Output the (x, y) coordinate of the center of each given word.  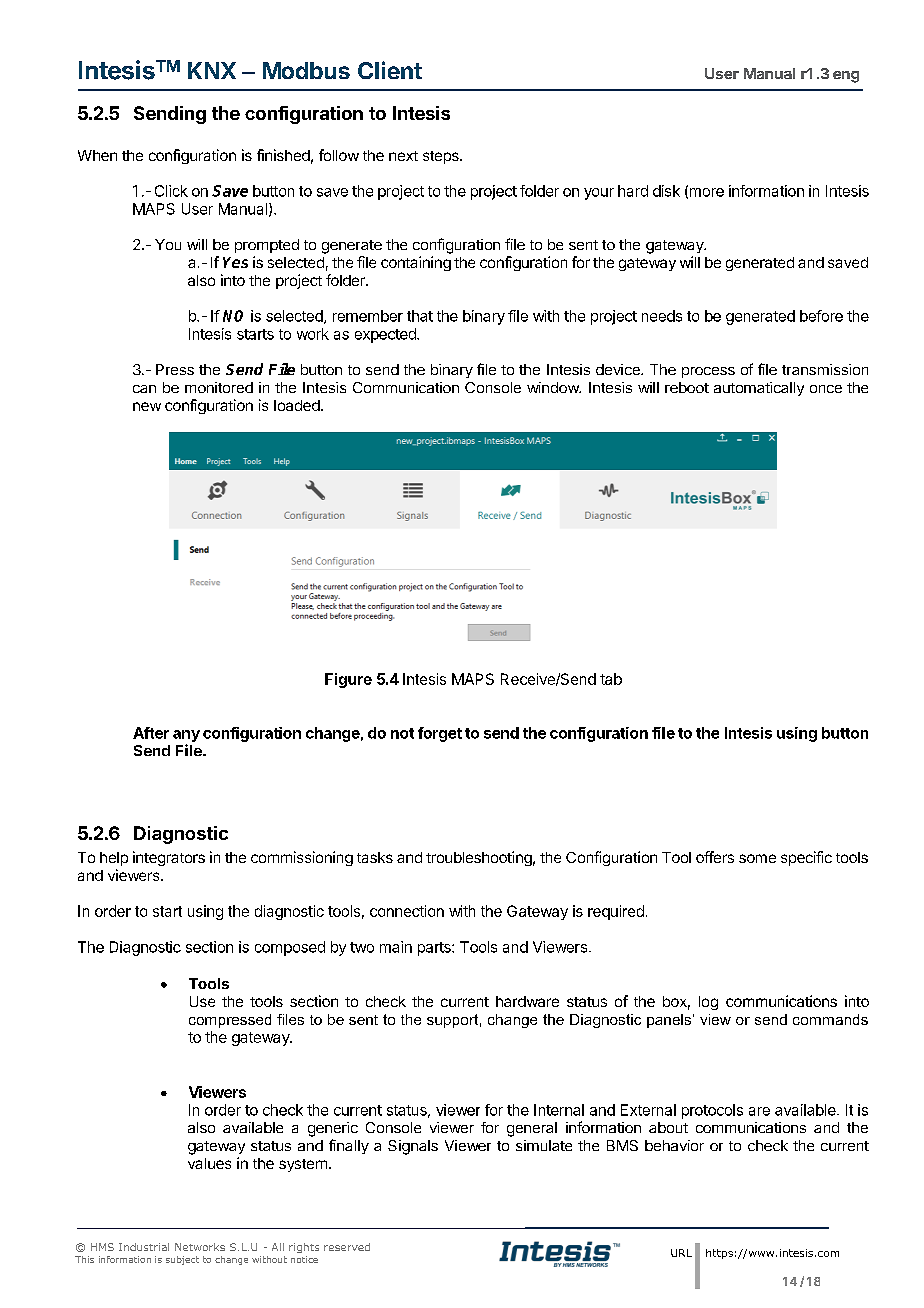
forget (440, 734)
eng (846, 77)
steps (442, 157)
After (151, 733)
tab (611, 679)
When (97, 155)
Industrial (144, 1247)
